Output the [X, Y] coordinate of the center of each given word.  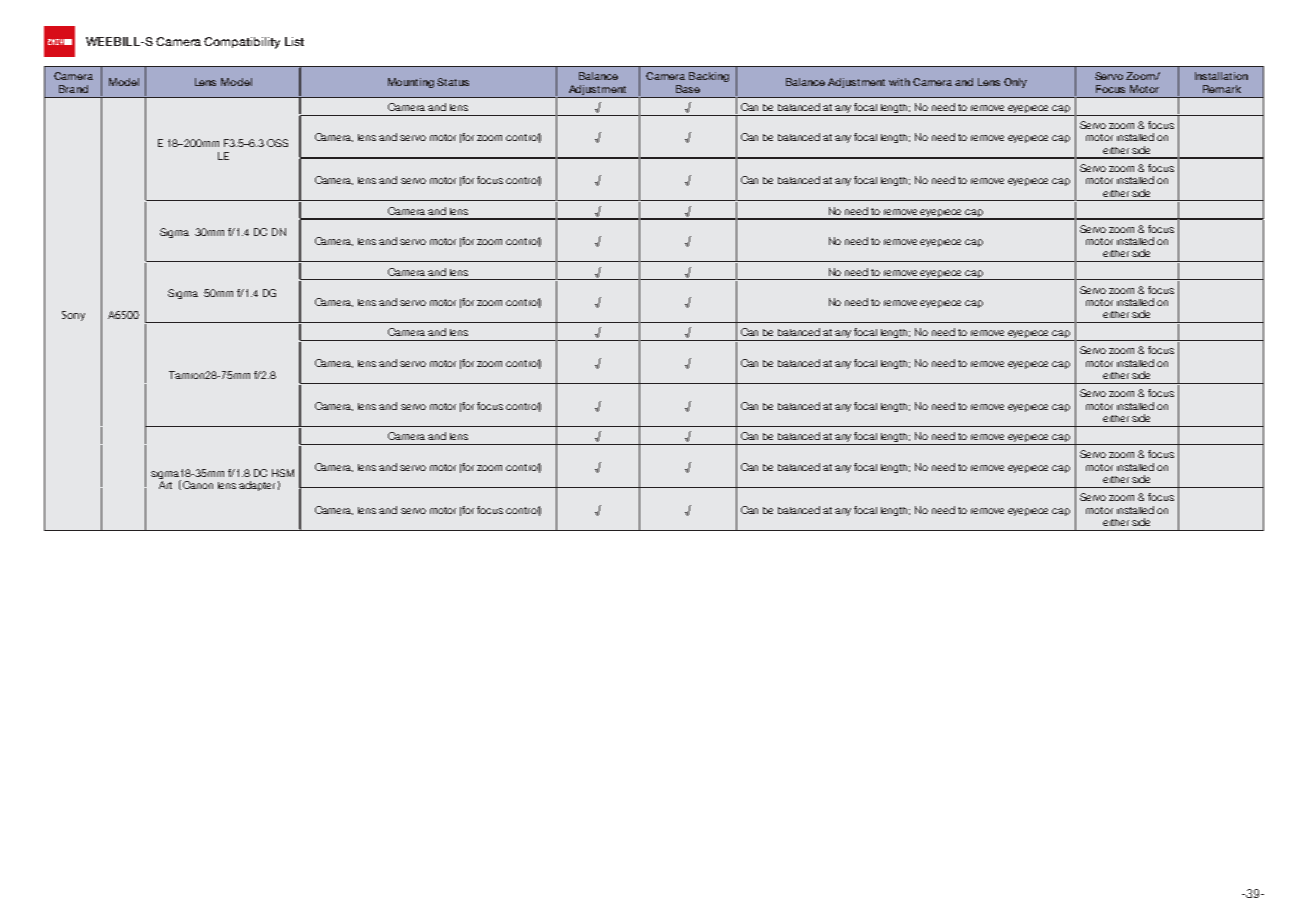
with [899, 82]
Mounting [411, 83]
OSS [277, 143]
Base [688, 89]
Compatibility [242, 43]
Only [1015, 83]
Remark [1222, 89]
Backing [709, 77]
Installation [1221, 76]
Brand [73, 89]
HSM [283, 473]
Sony [73, 316]
